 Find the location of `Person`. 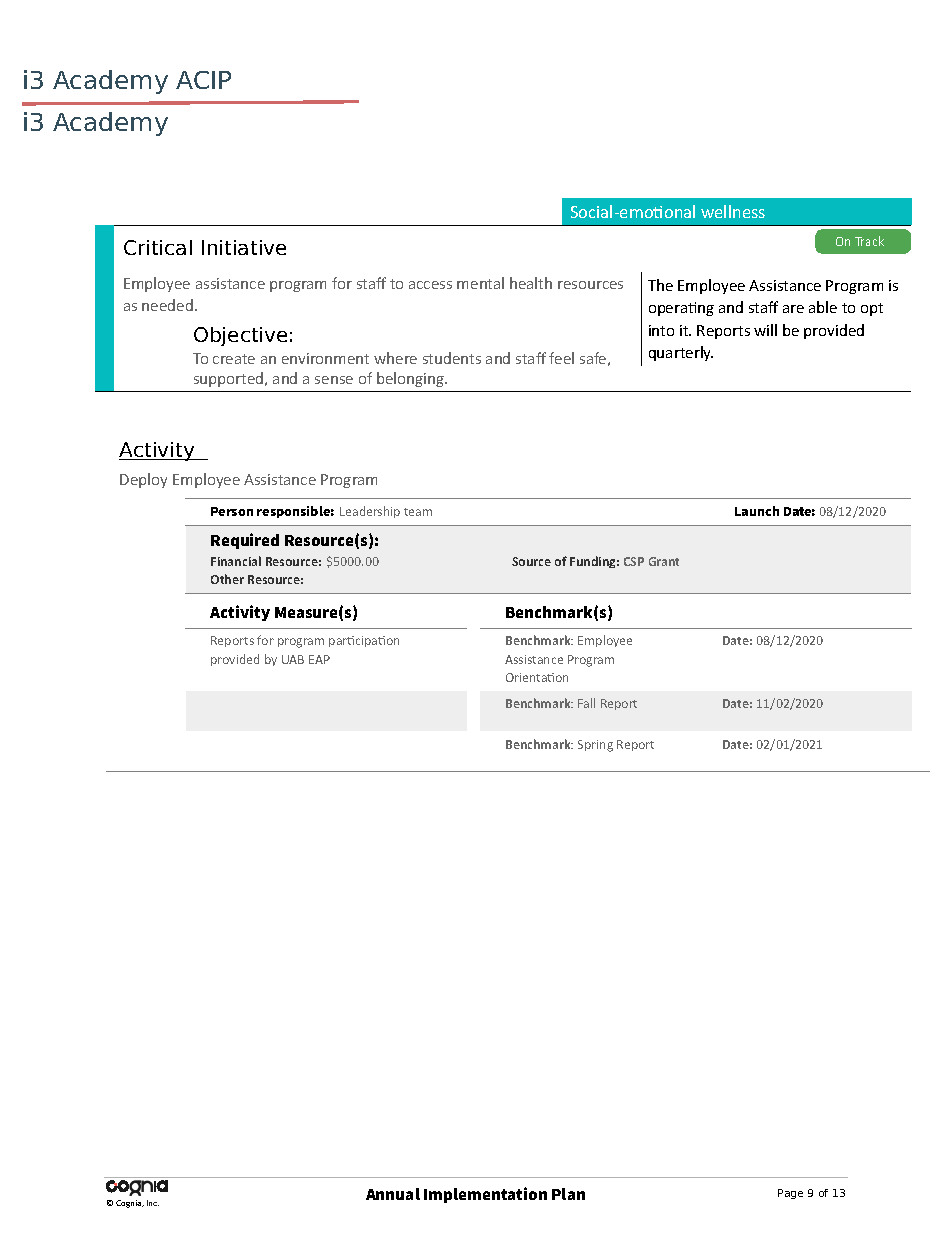

Person is located at coordinates (232, 511).
